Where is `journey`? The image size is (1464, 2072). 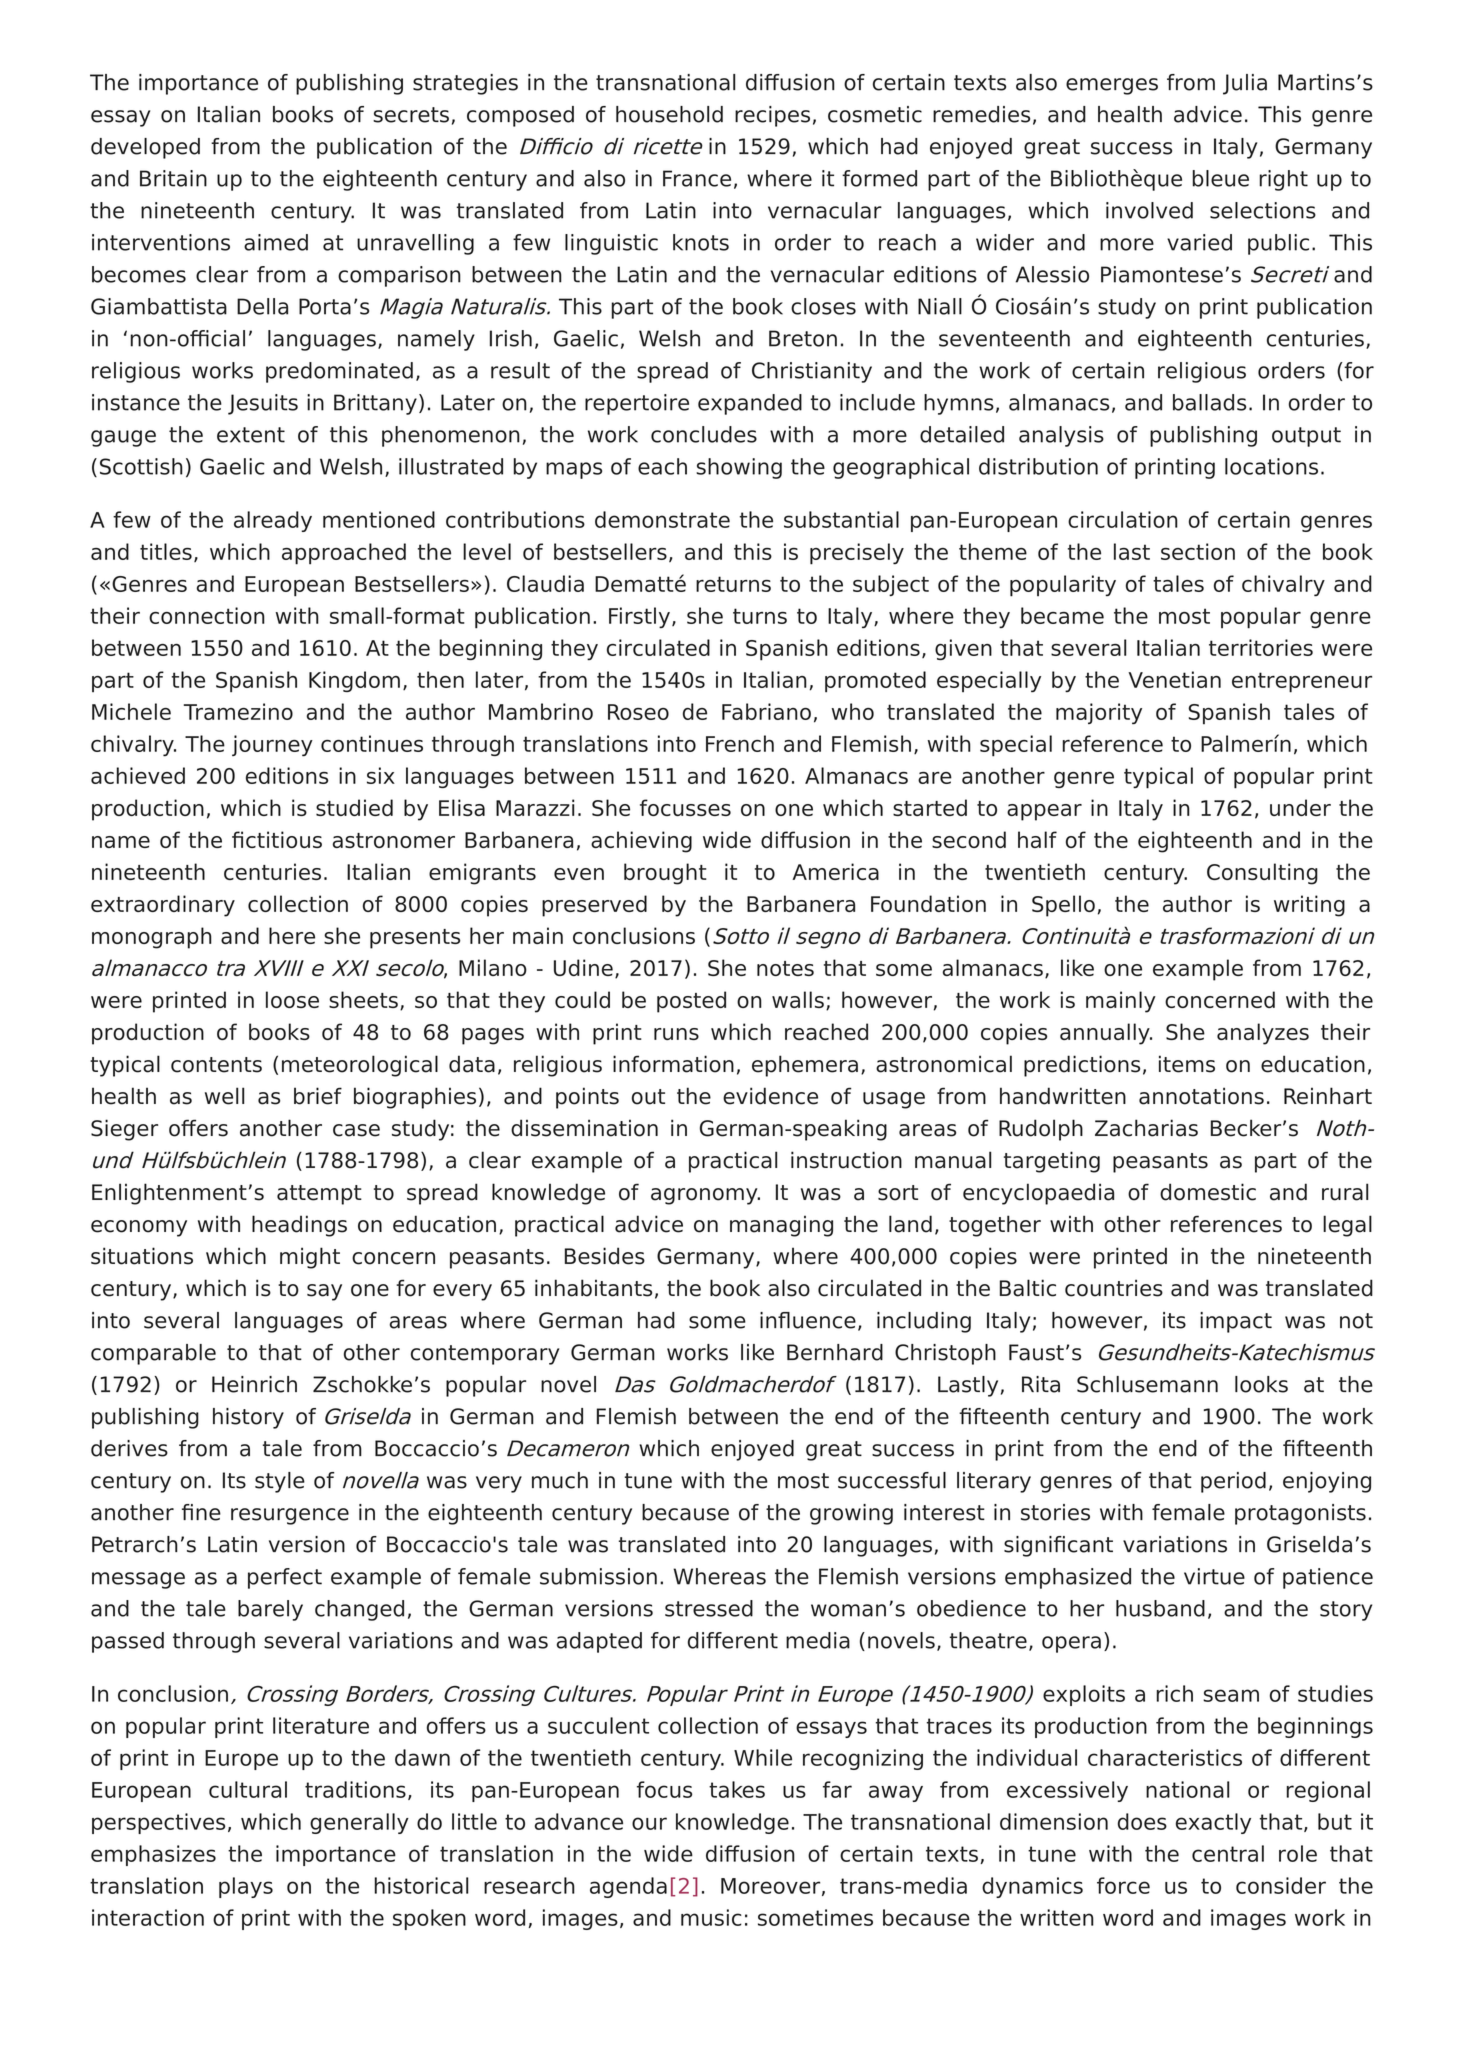
journey is located at coordinates (272, 745).
